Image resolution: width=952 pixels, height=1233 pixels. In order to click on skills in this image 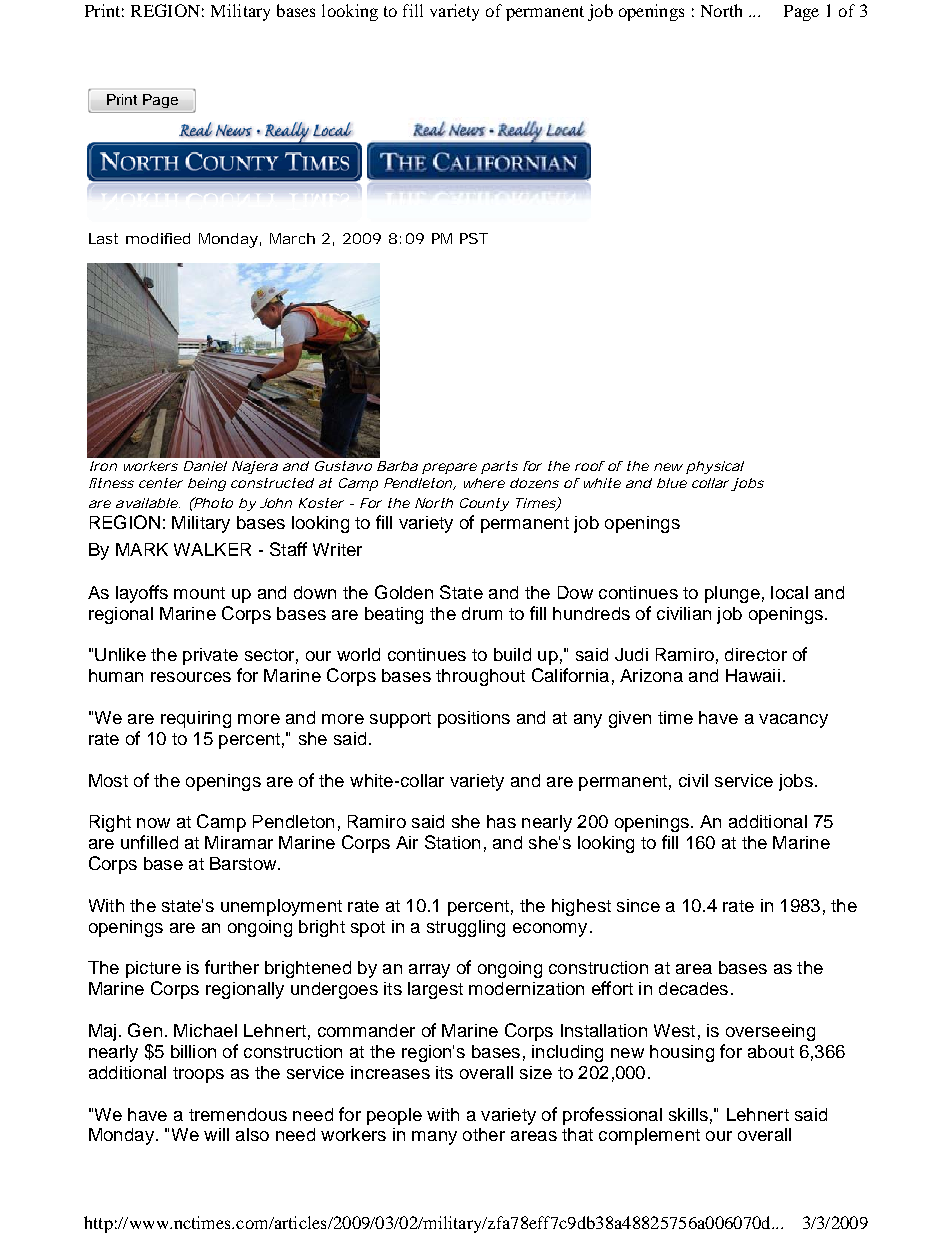, I will do `click(688, 1114)`.
